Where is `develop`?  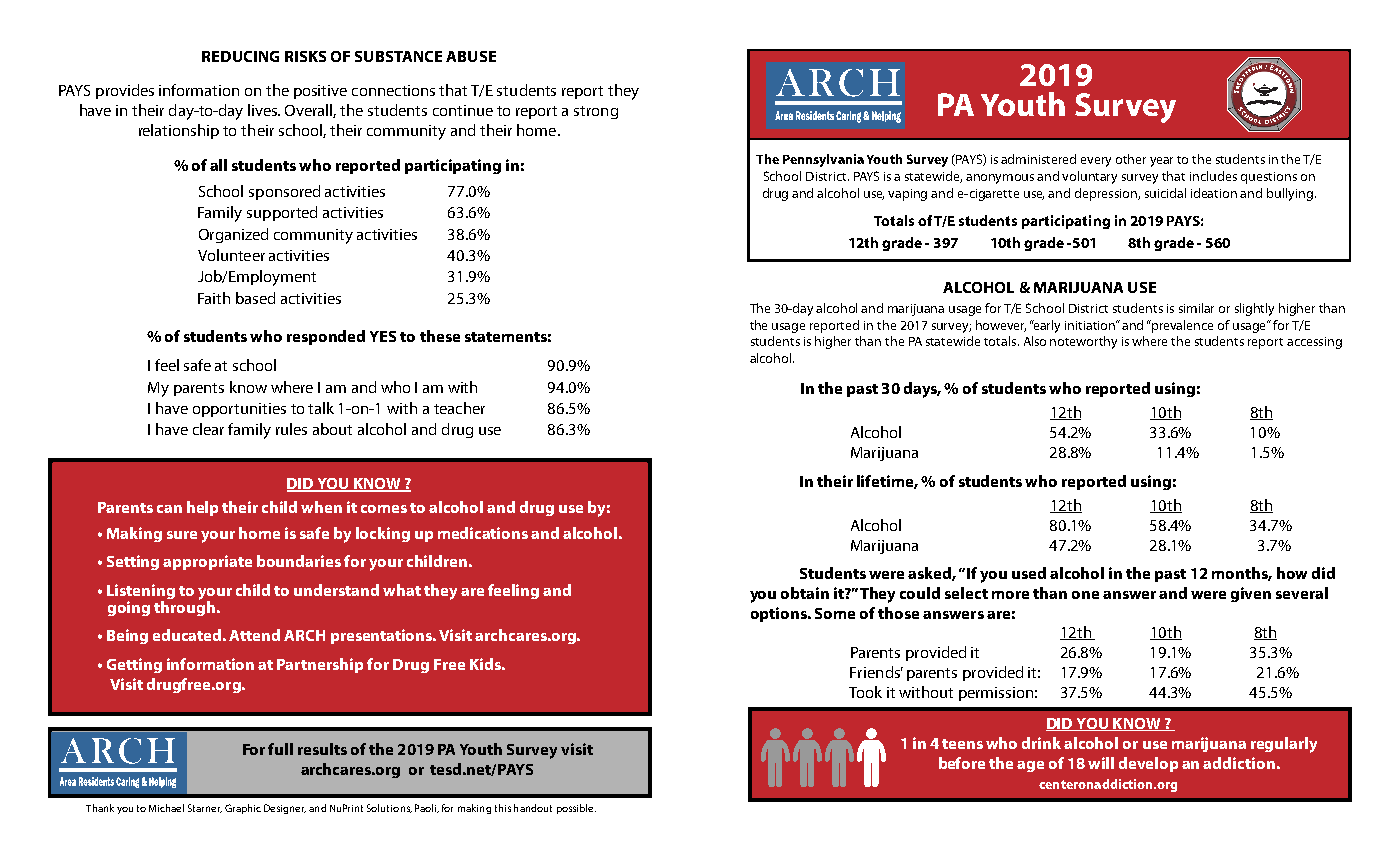 develop is located at coordinates (1148, 764).
